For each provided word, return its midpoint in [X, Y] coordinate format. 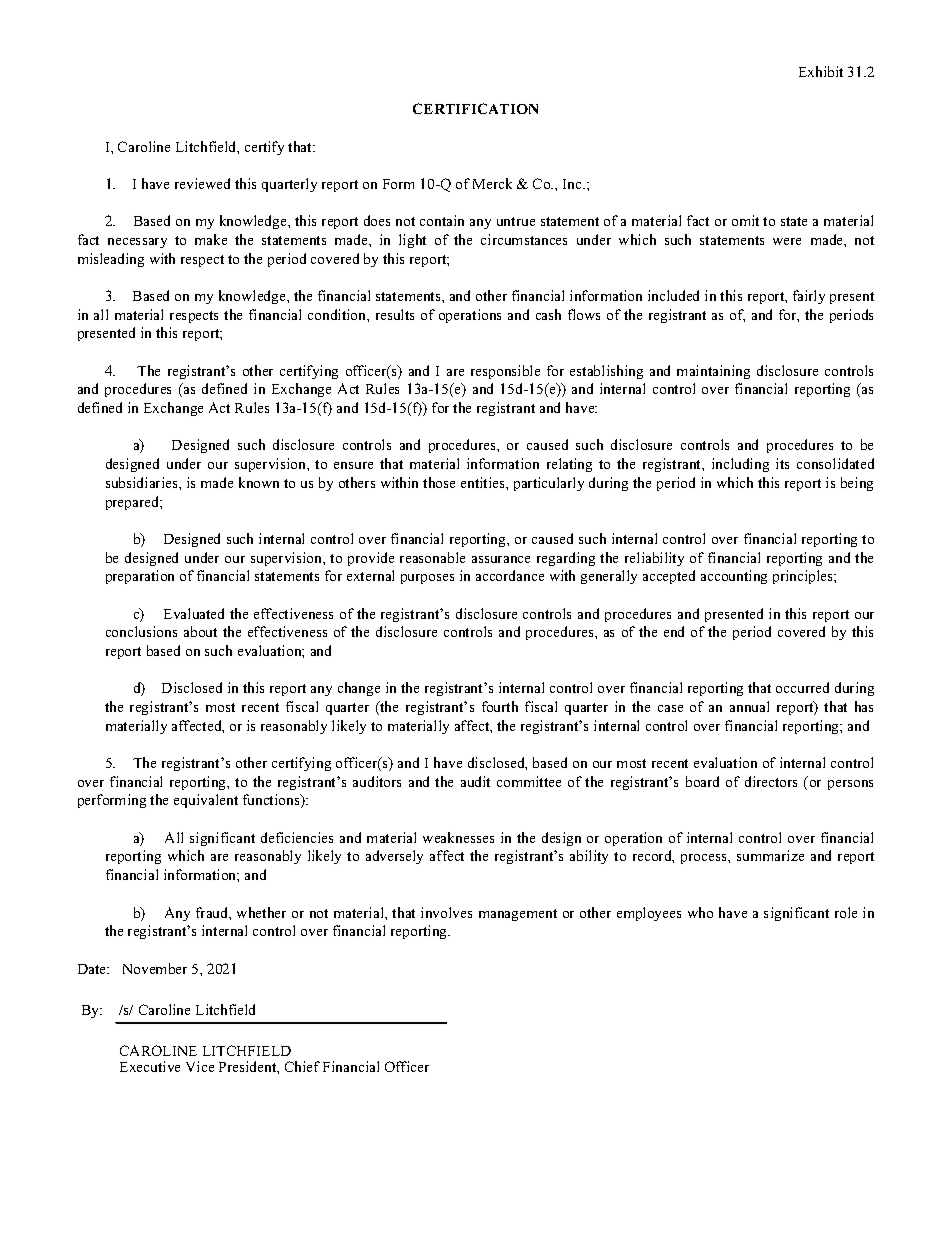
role [846, 912]
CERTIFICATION [475, 108]
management [518, 915]
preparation [140, 577]
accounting [734, 577]
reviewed [202, 183]
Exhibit [821, 71]
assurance [501, 559]
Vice [200, 1066]
